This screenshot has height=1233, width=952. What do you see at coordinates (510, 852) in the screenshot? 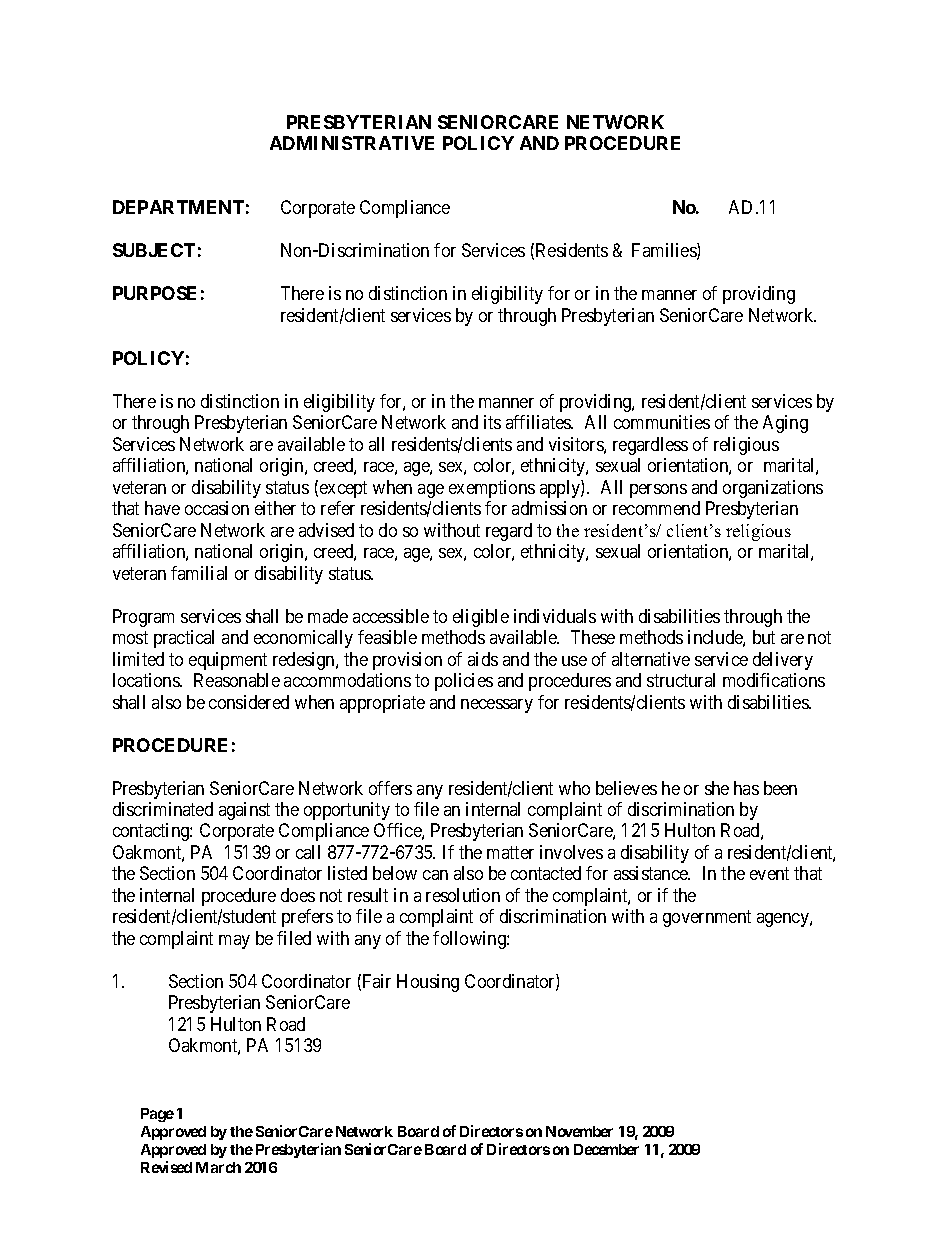
I see `matter` at bounding box center [510, 852].
